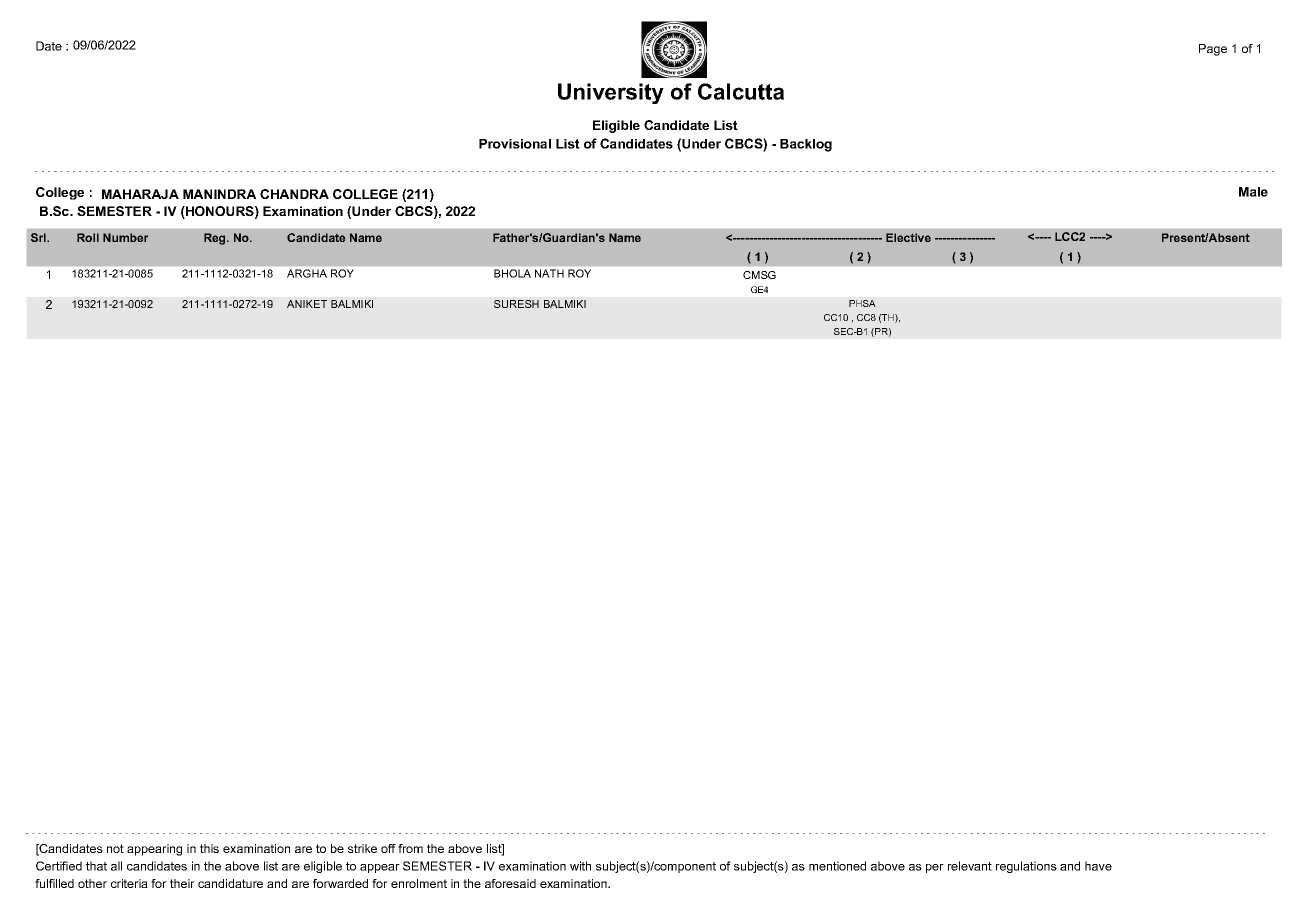 The height and width of the image is (924, 1308). What do you see at coordinates (294, 194) in the image?
I see `CHANDRA` at bounding box center [294, 194].
